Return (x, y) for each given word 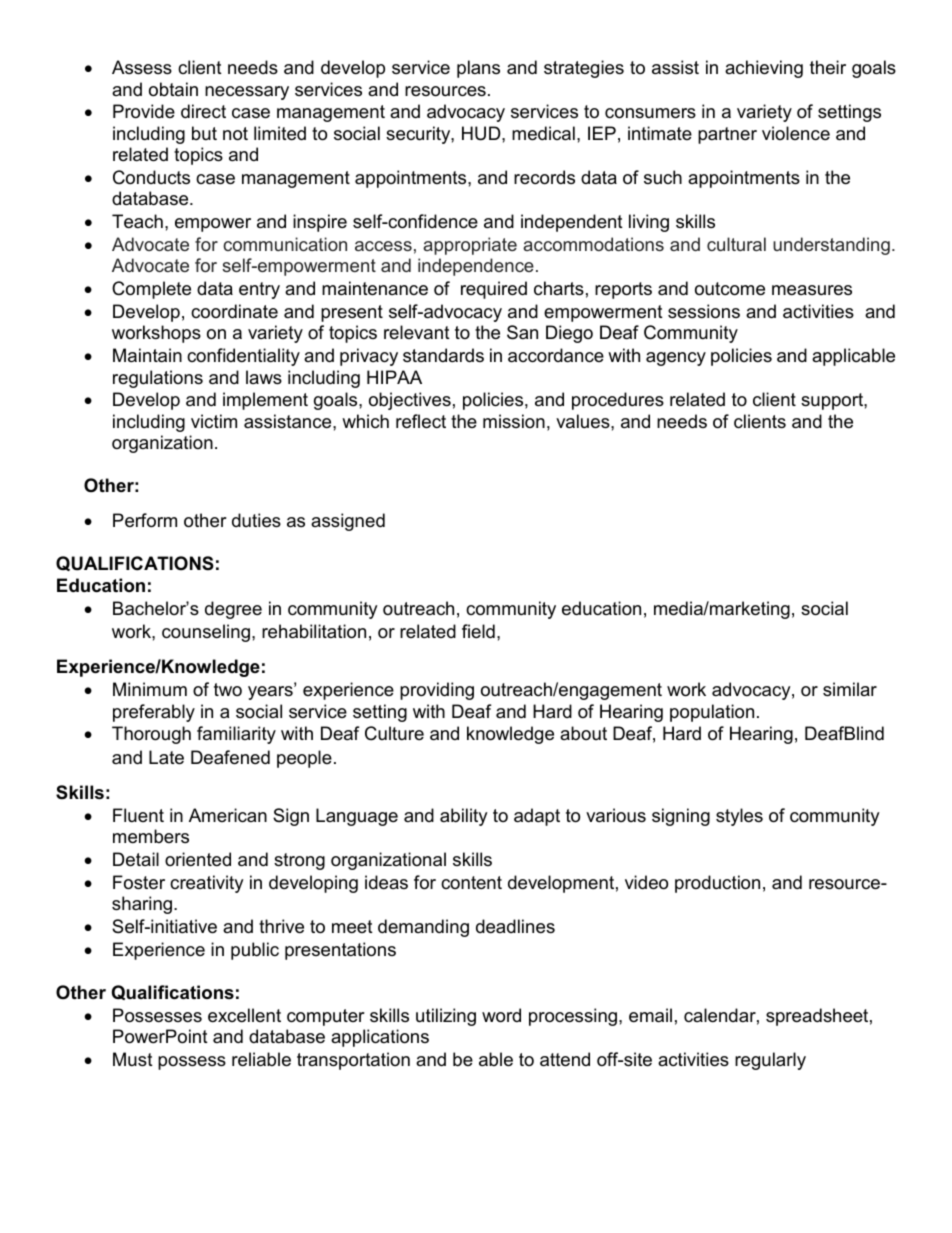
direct (203, 111)
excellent (244, 1015)
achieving (764, 69)
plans (478, 69)
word (501, 1015)
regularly (770, 1061)
